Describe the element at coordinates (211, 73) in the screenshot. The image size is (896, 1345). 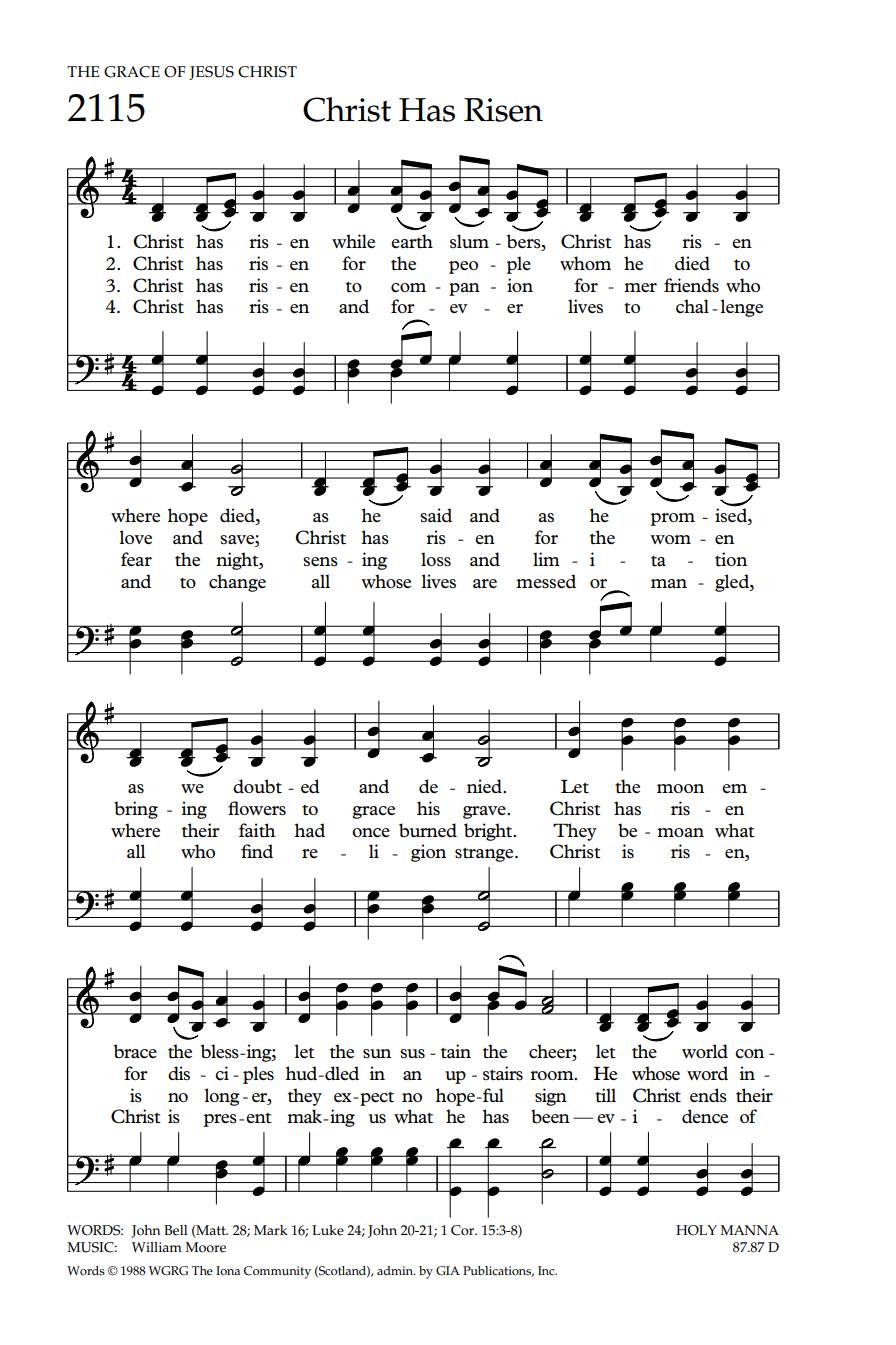
I see `JESUS` at that location.
